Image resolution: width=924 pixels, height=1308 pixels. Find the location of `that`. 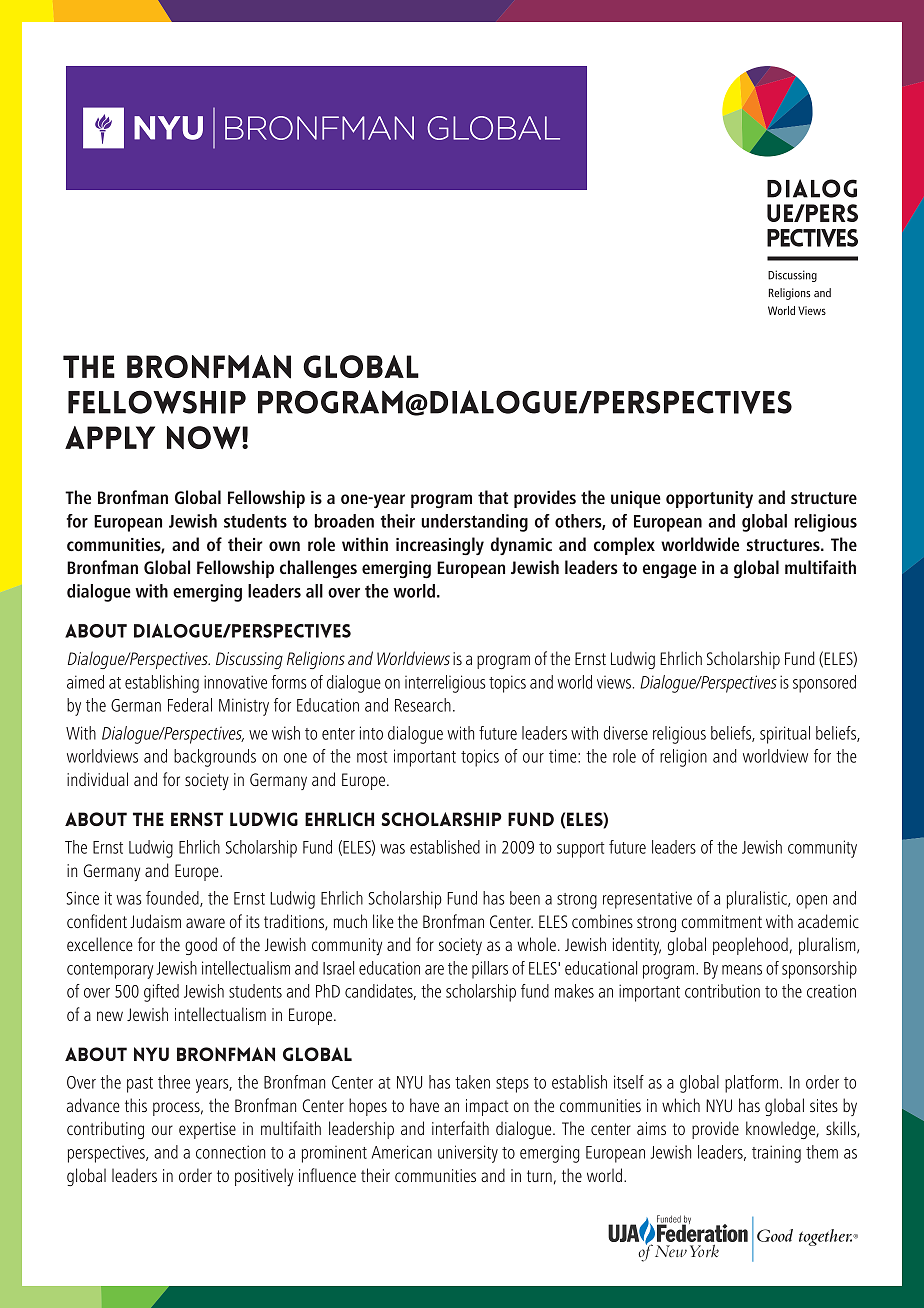

that is located at coordinates (493, 497).
